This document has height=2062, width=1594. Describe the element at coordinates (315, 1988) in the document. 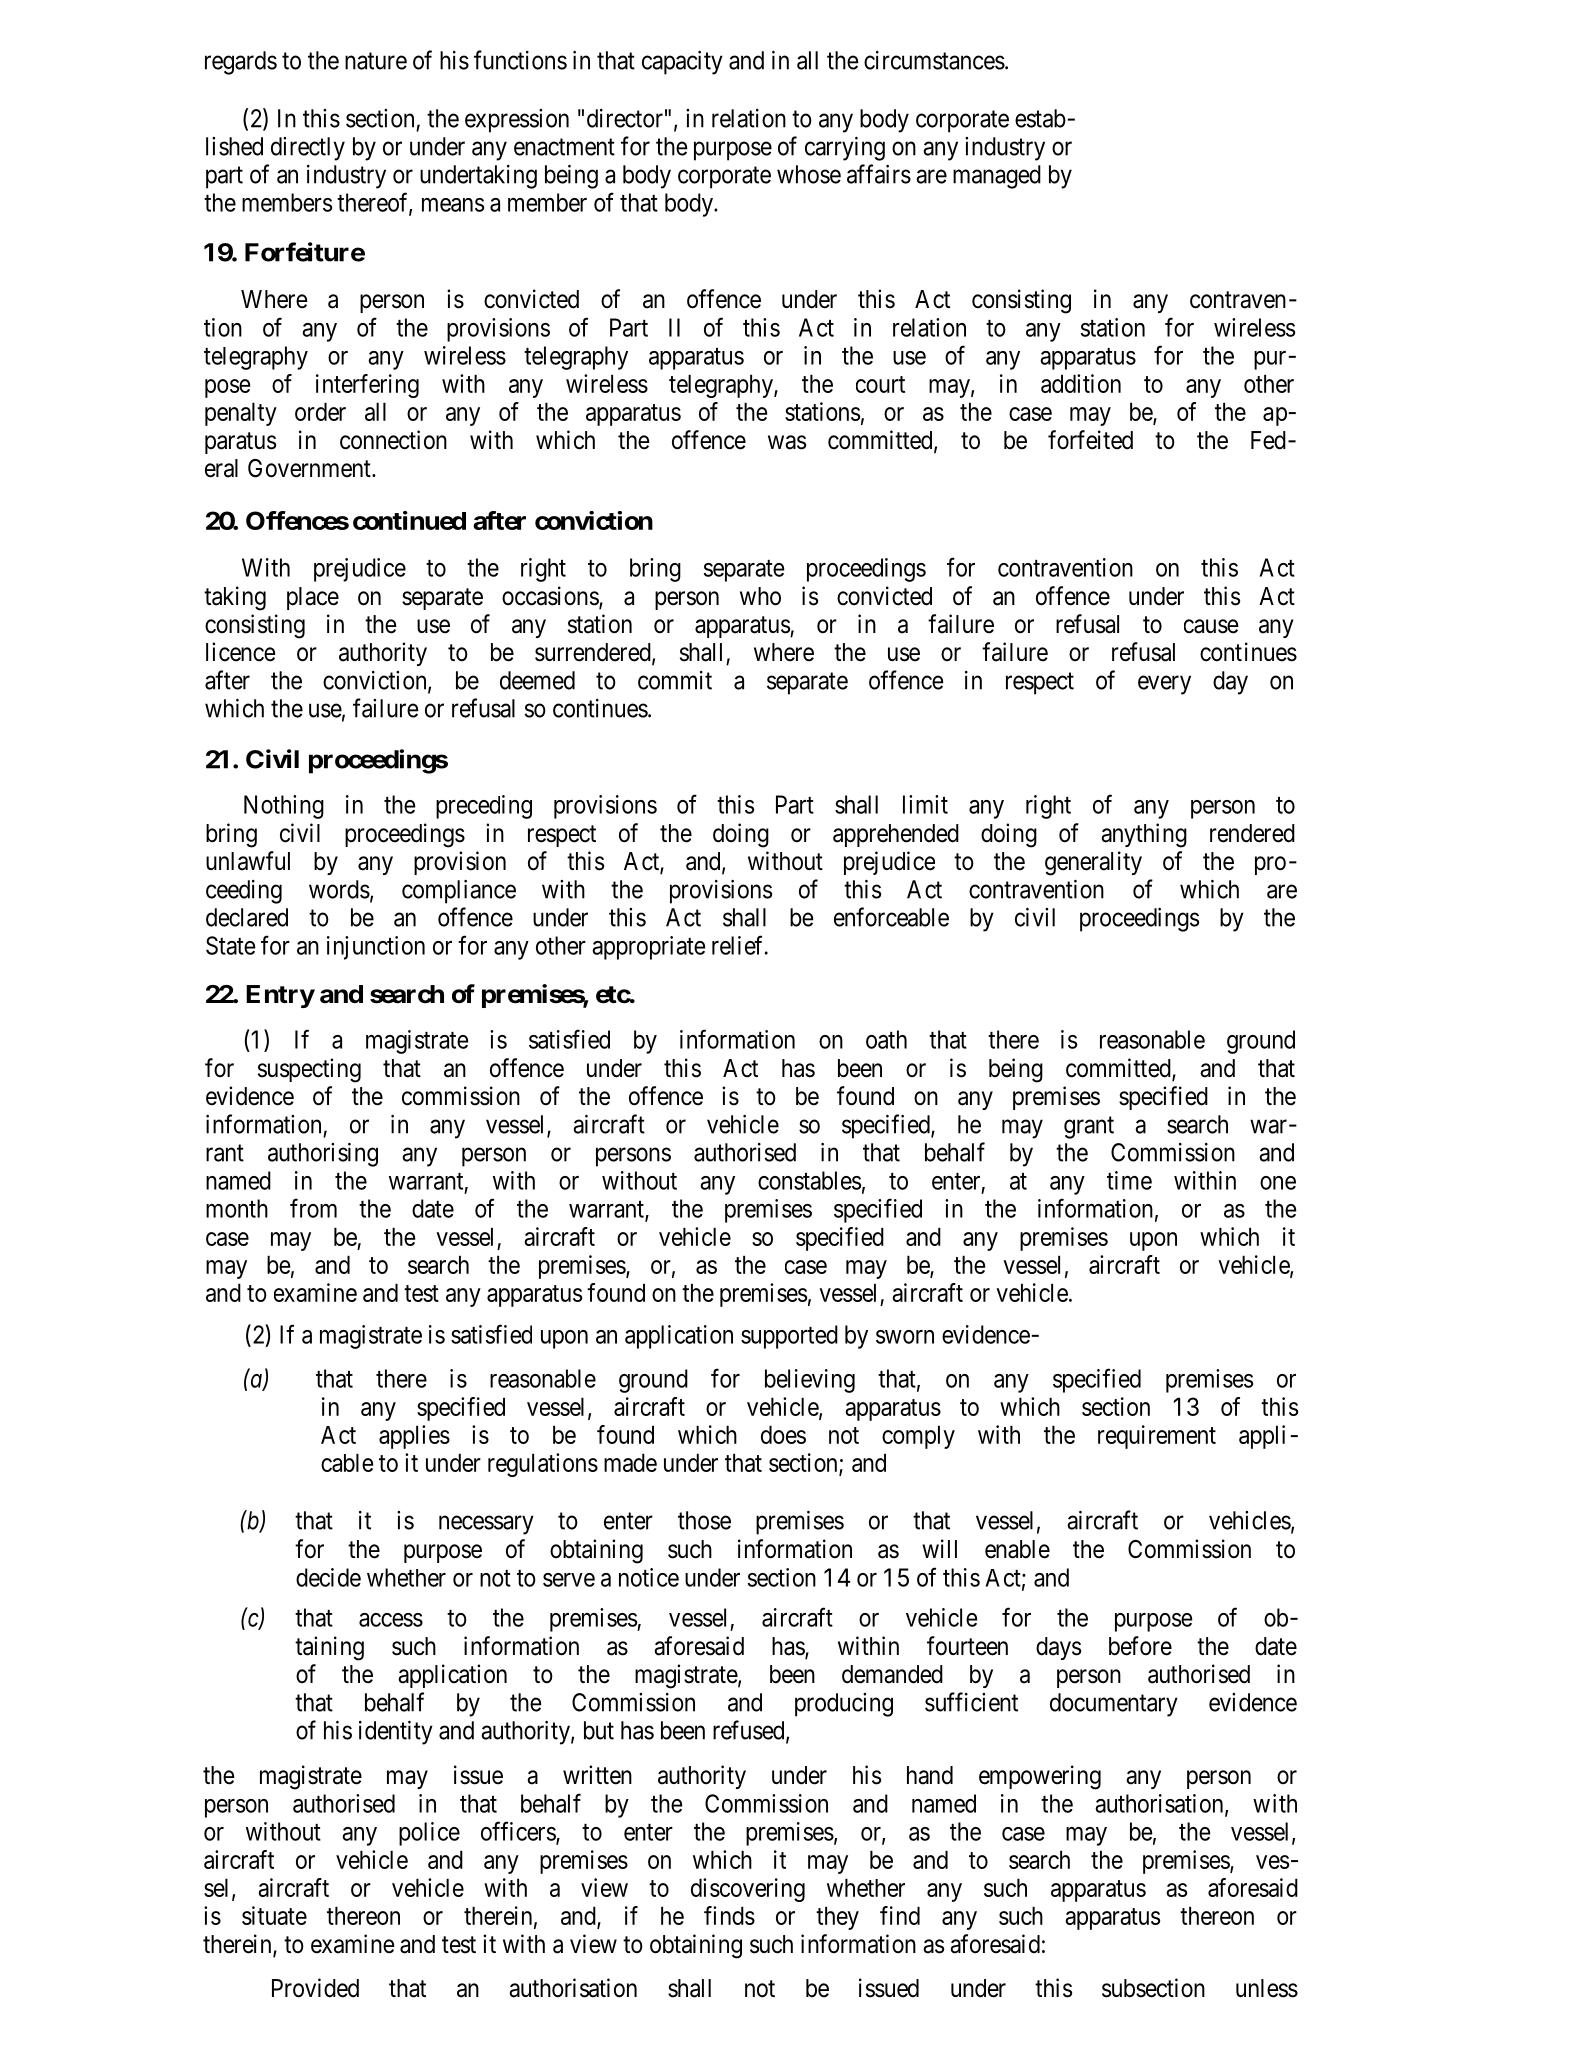

I see `Provided` at that location.
